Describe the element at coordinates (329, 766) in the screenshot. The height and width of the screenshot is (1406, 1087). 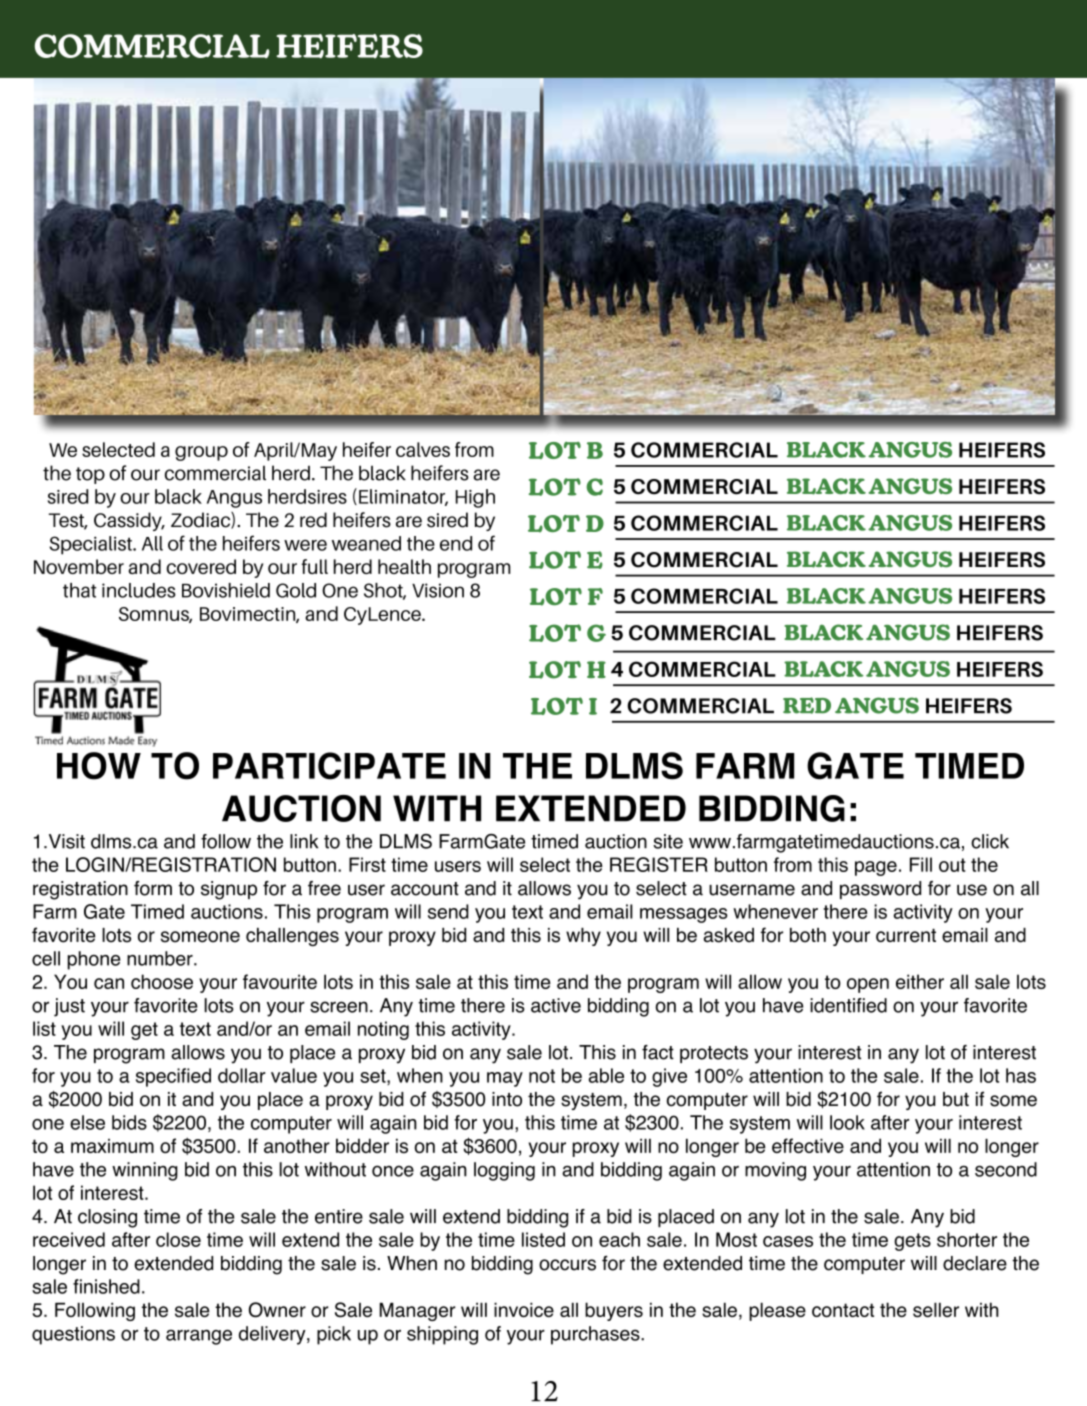
I see `PARTICIPATE` at that location.
